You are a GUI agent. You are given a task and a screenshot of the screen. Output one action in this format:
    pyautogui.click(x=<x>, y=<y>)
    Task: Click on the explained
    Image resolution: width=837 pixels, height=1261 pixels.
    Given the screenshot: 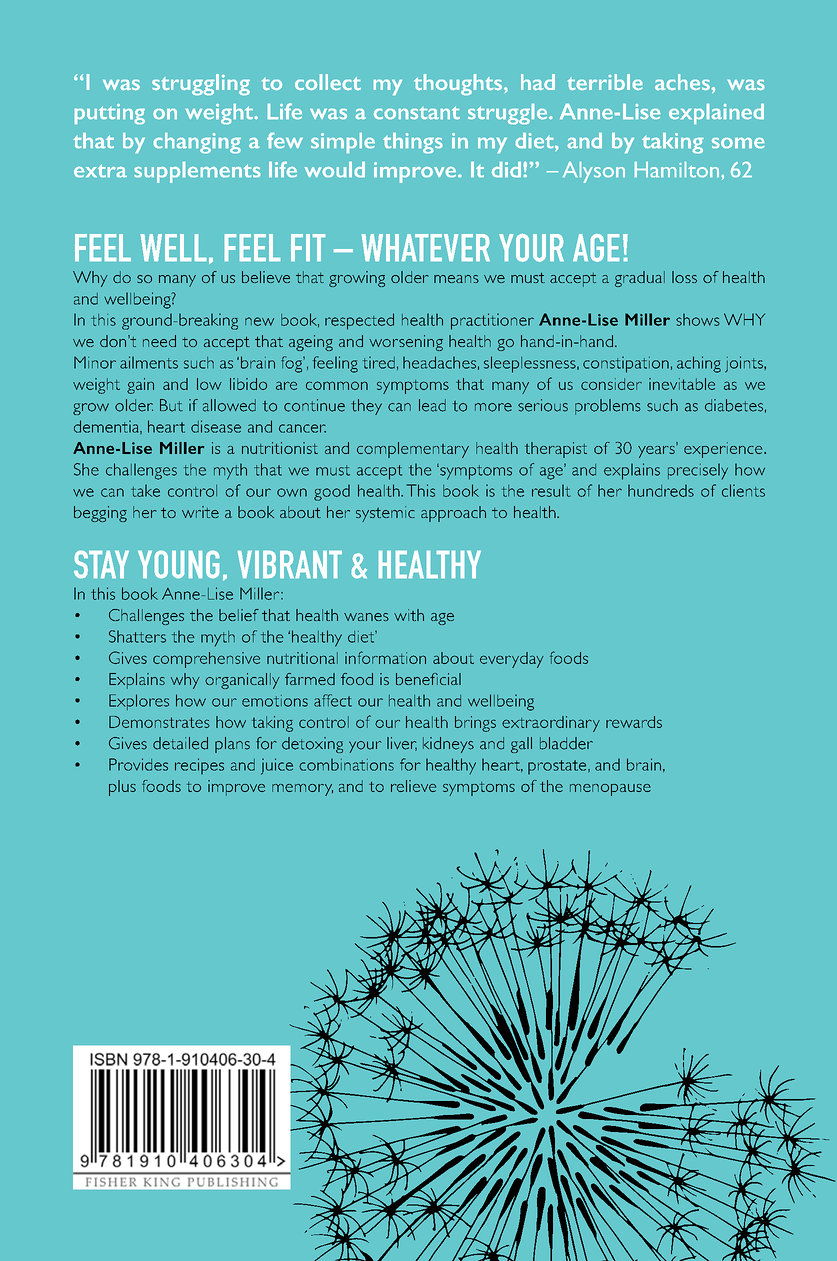 What is the action you would take?
    pyautogui.click(x=716, y=114)
